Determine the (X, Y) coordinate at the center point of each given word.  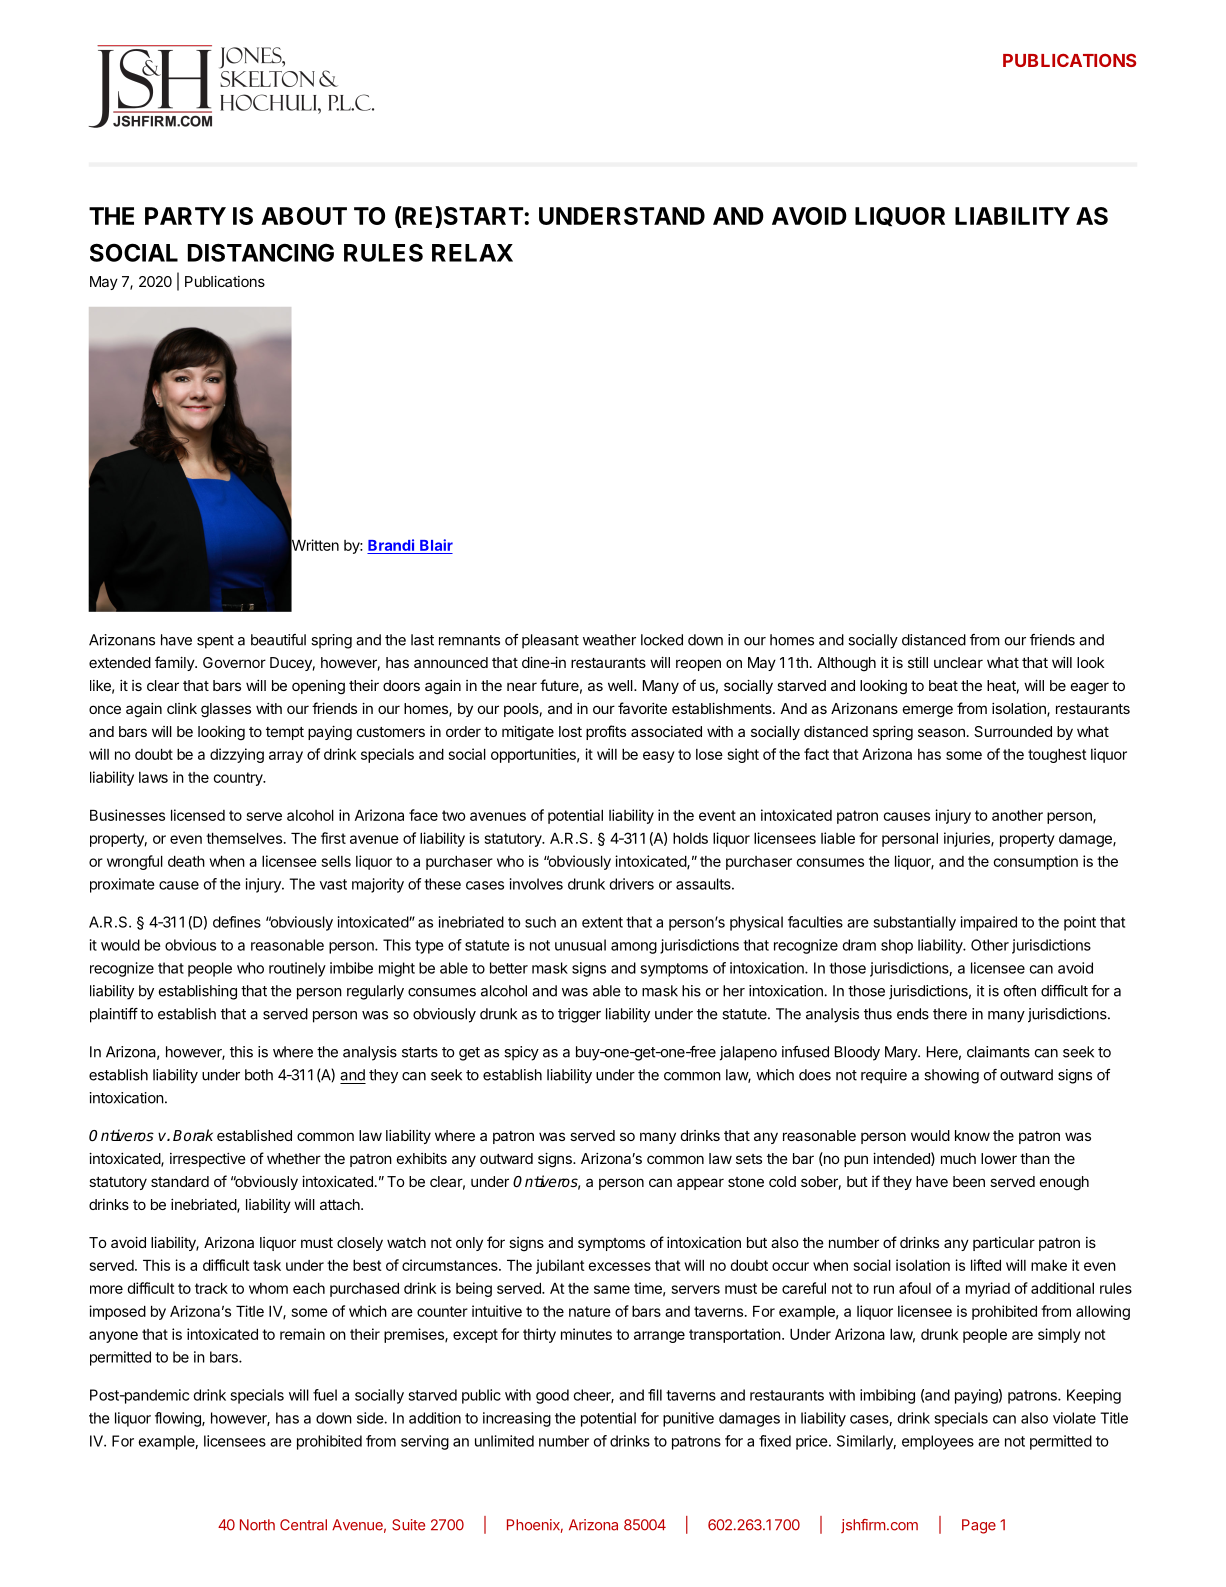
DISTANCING (261, 253)
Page (979, 1526)
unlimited (504, 1441)
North (257, 1525)
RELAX (472, 253)
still (918, 662)
